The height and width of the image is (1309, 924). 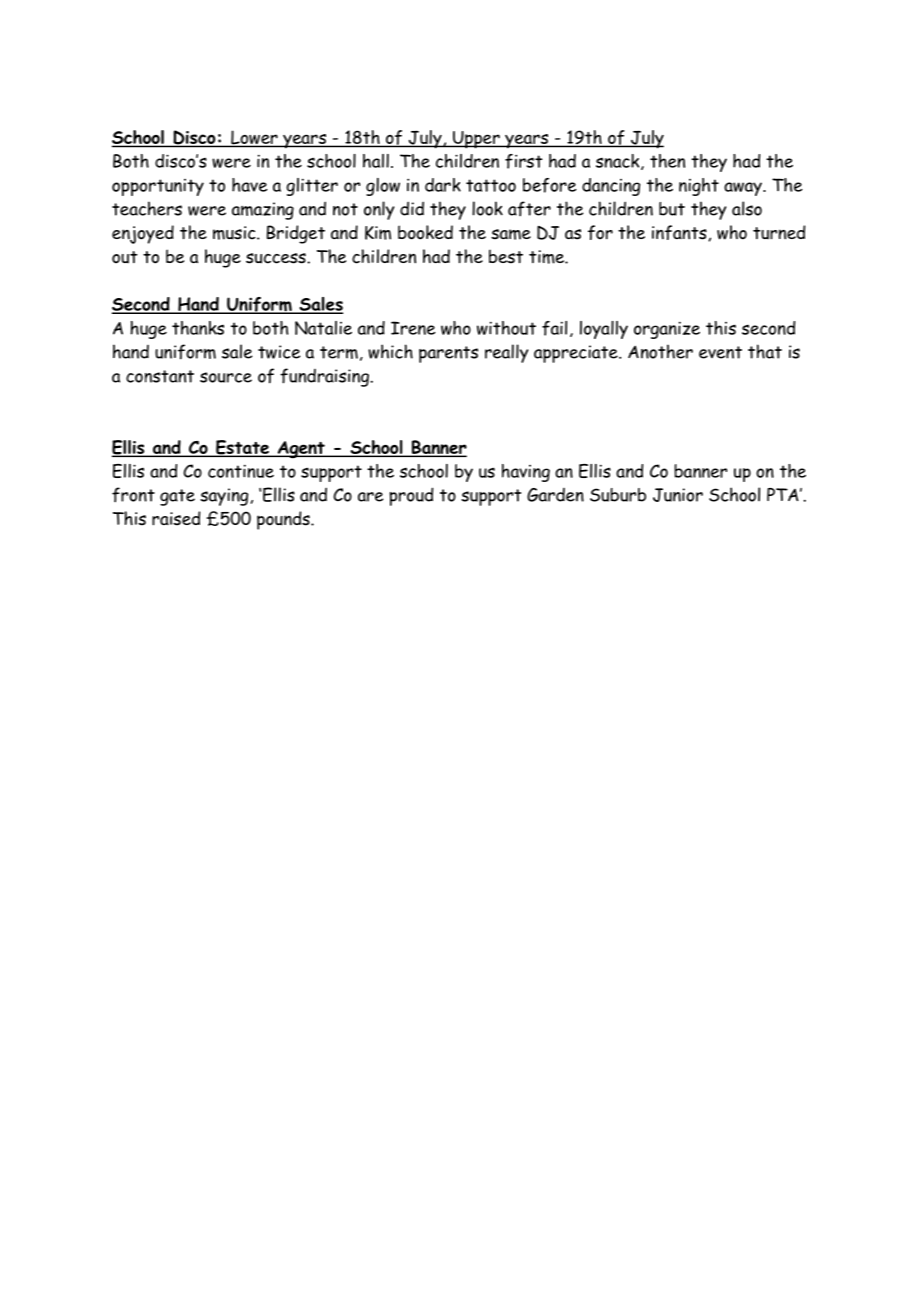 I want to click on then, so click(x=667, y=161).
